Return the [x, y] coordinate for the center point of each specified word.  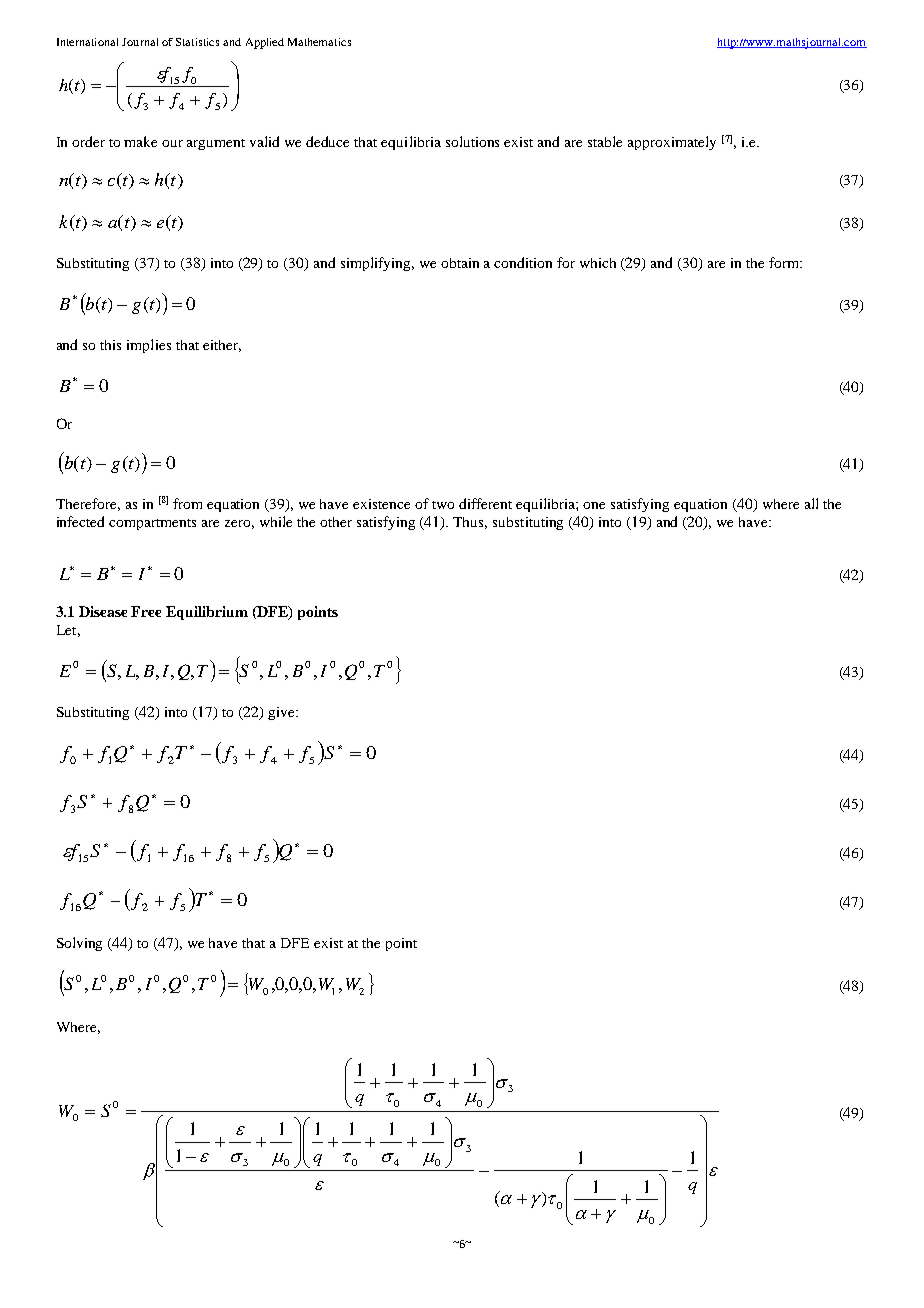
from [187, 503]
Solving [79, 944]
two [443, 505]
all [811, 503]
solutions [472, 141]
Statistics [197, 42]
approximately [672, 143]
